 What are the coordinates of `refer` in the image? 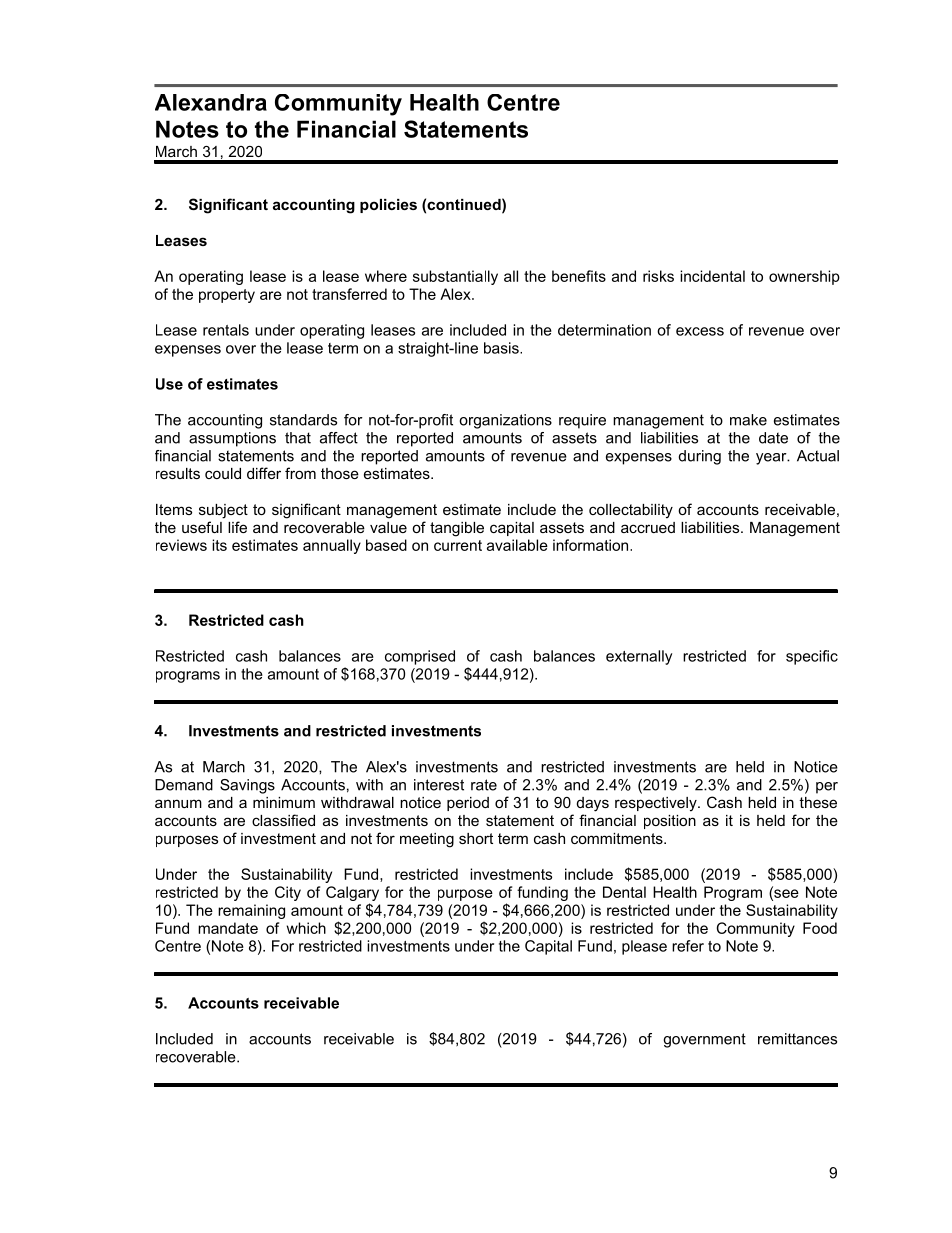 It's located at (688, 946).
